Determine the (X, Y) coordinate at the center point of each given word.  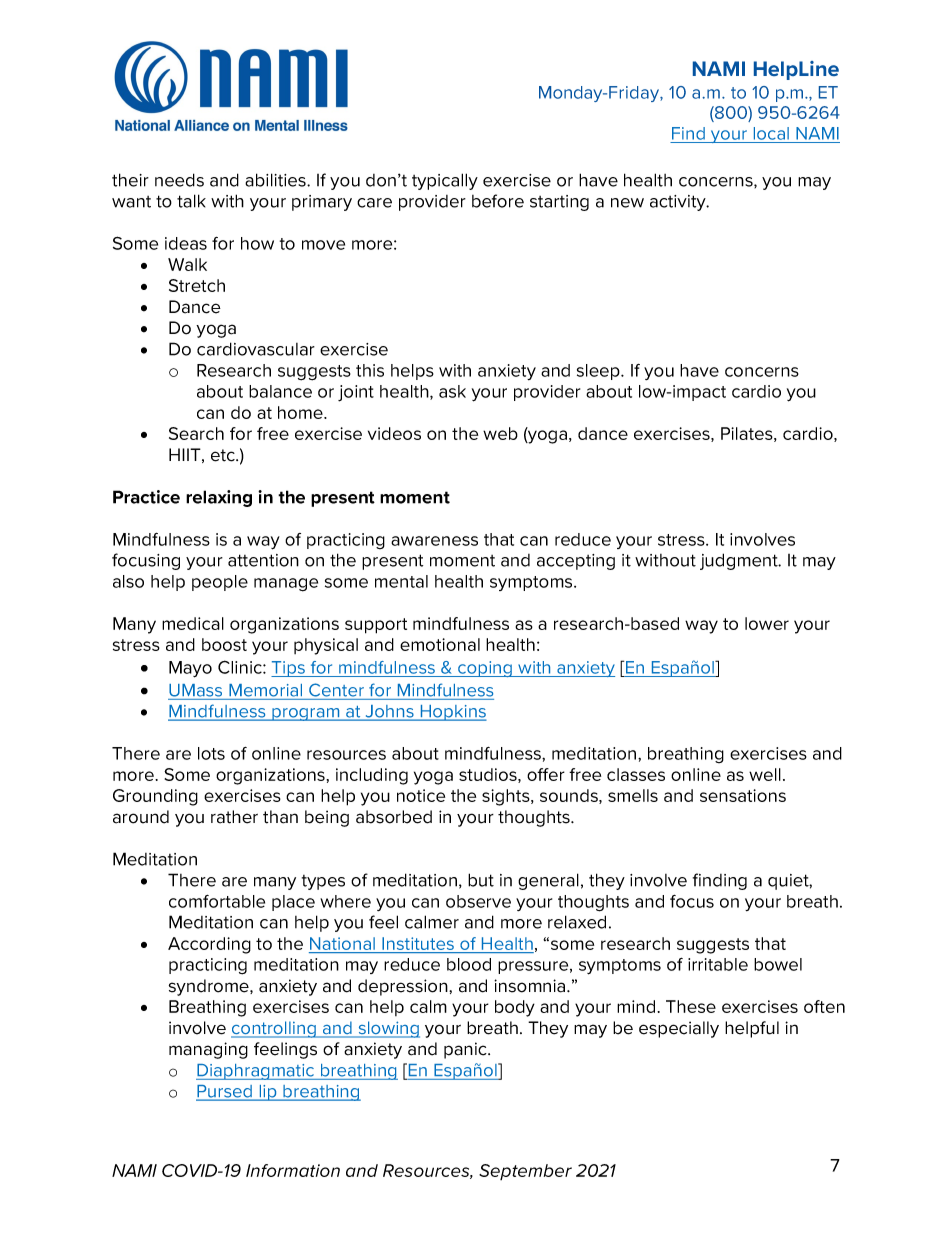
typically (445, 181)
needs (179, 180)
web (500, 433)
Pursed (225, 1092)
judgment (740, 561)
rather (234, 817)
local (771, 133)
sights (507, 797)
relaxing (219, 498)
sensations (743, 795)
